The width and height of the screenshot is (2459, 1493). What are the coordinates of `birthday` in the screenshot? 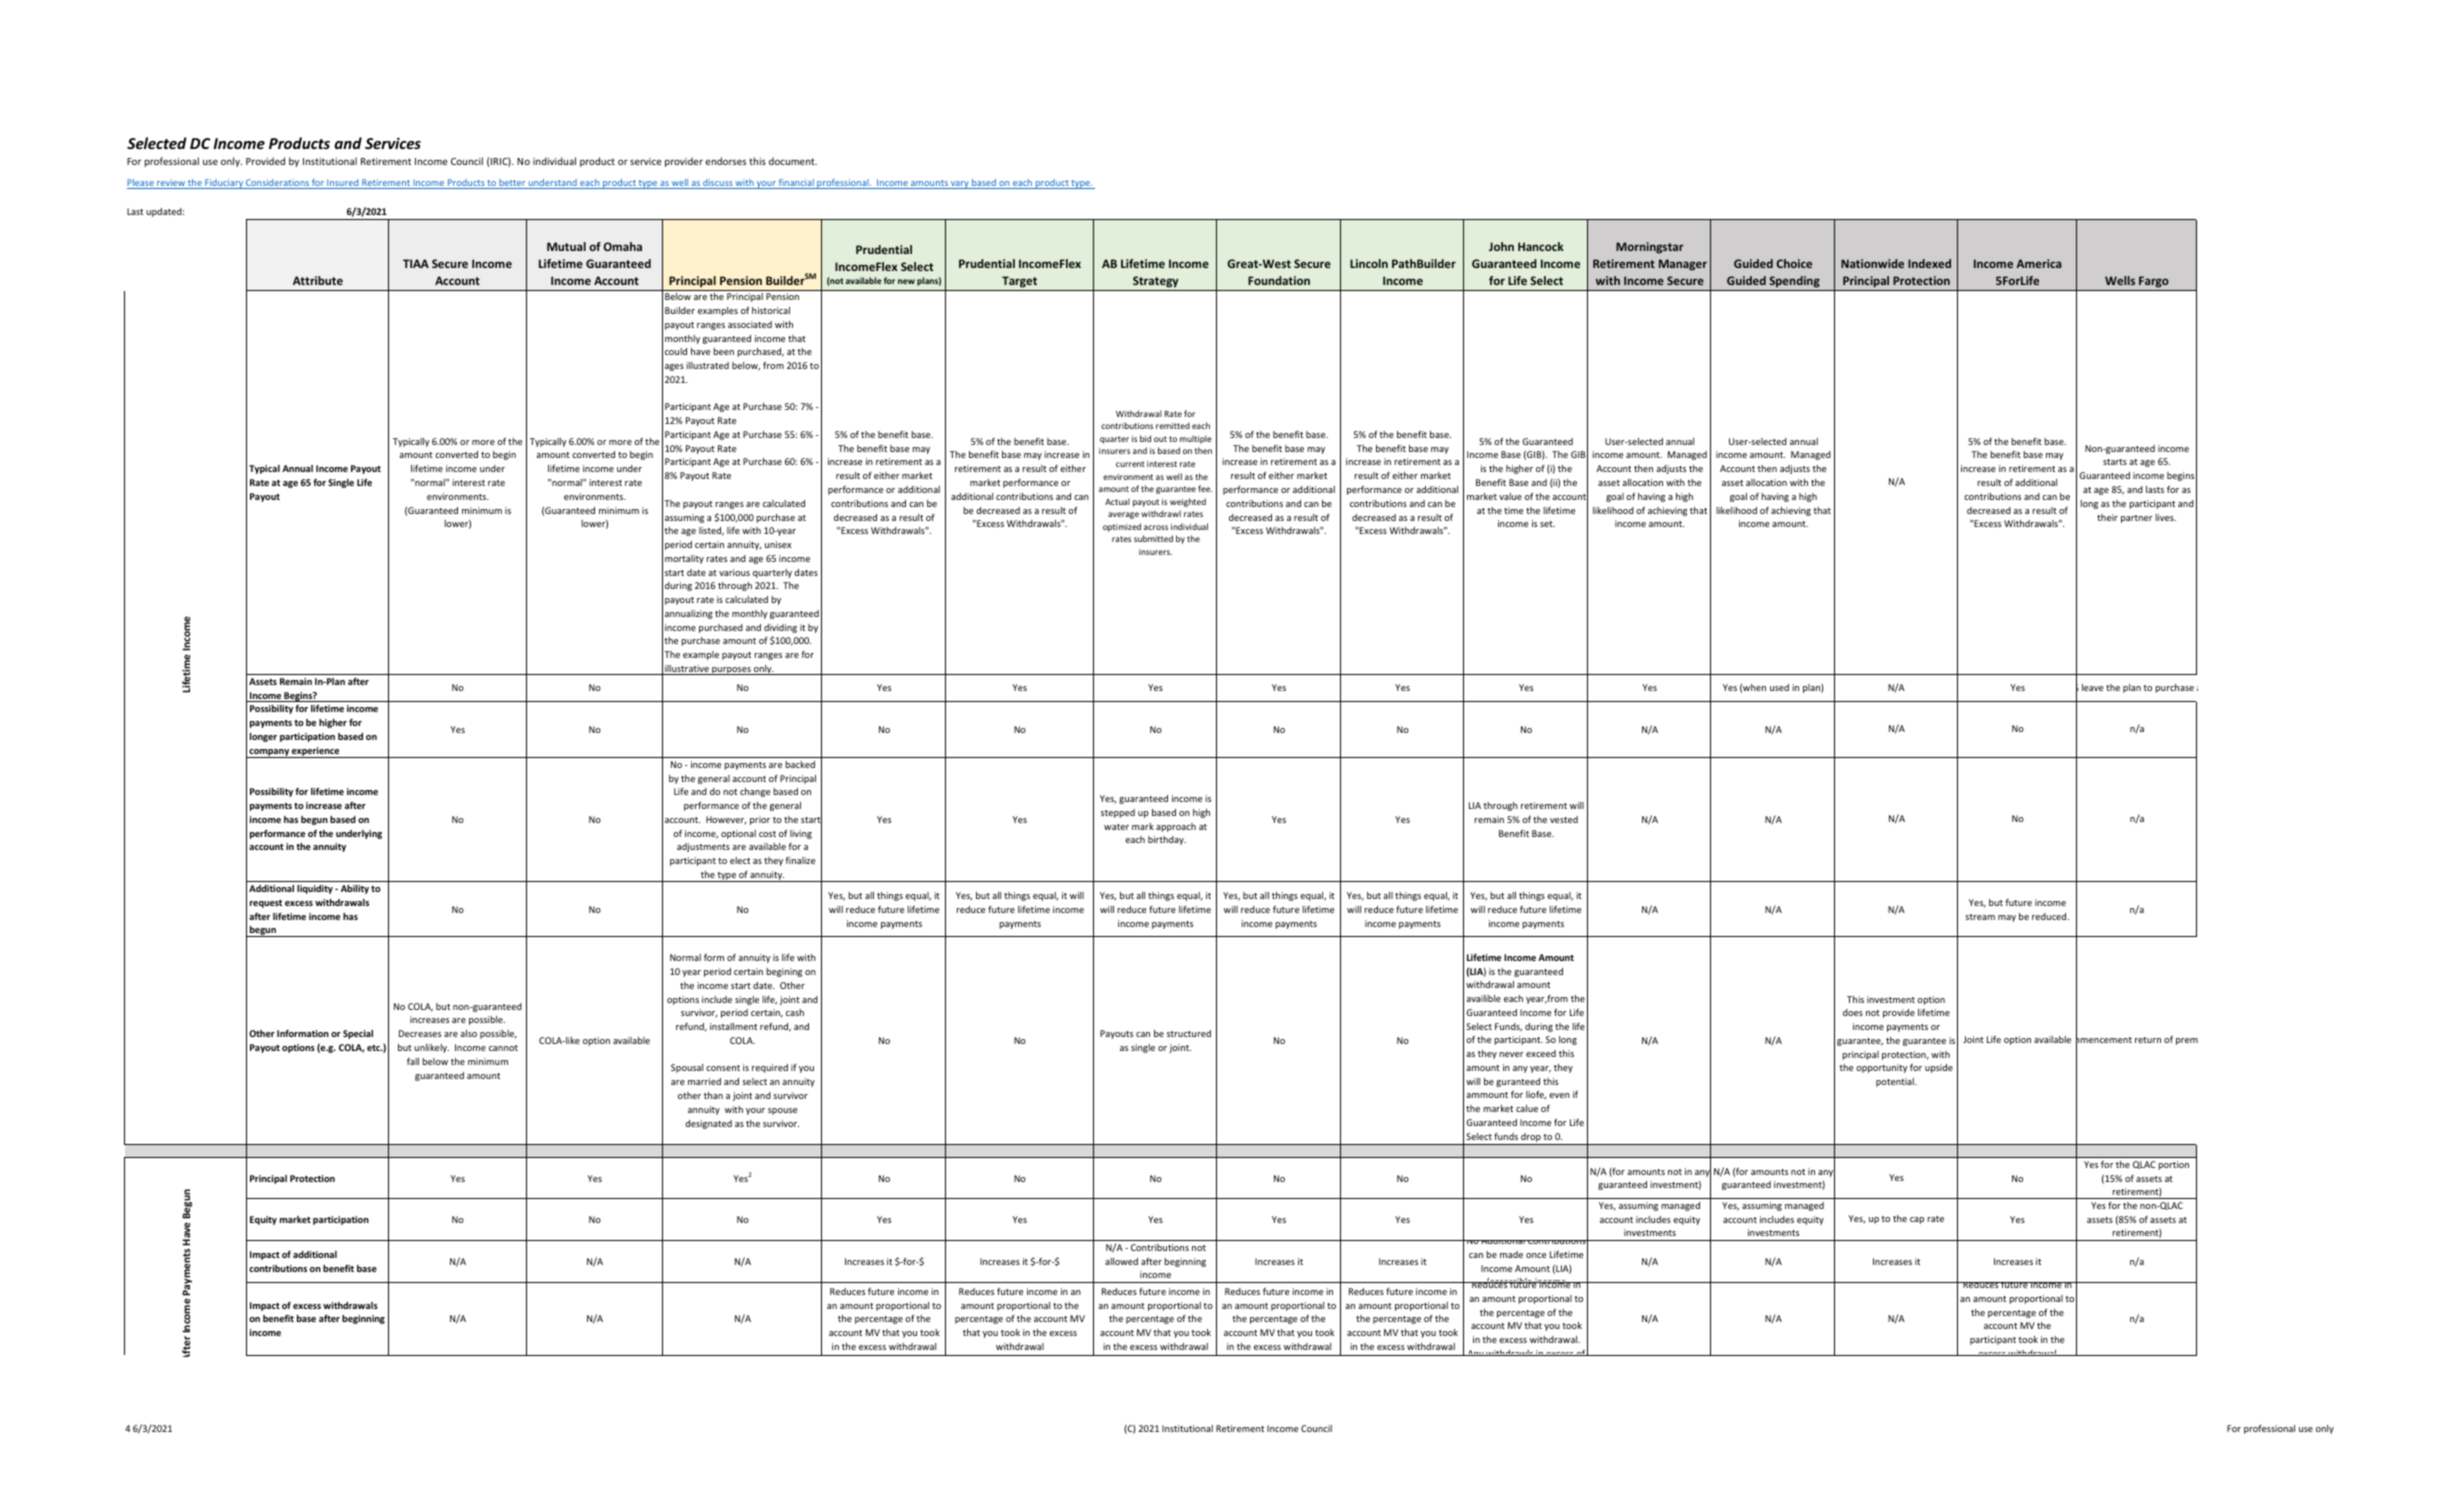 It's located at (1167, 840).
